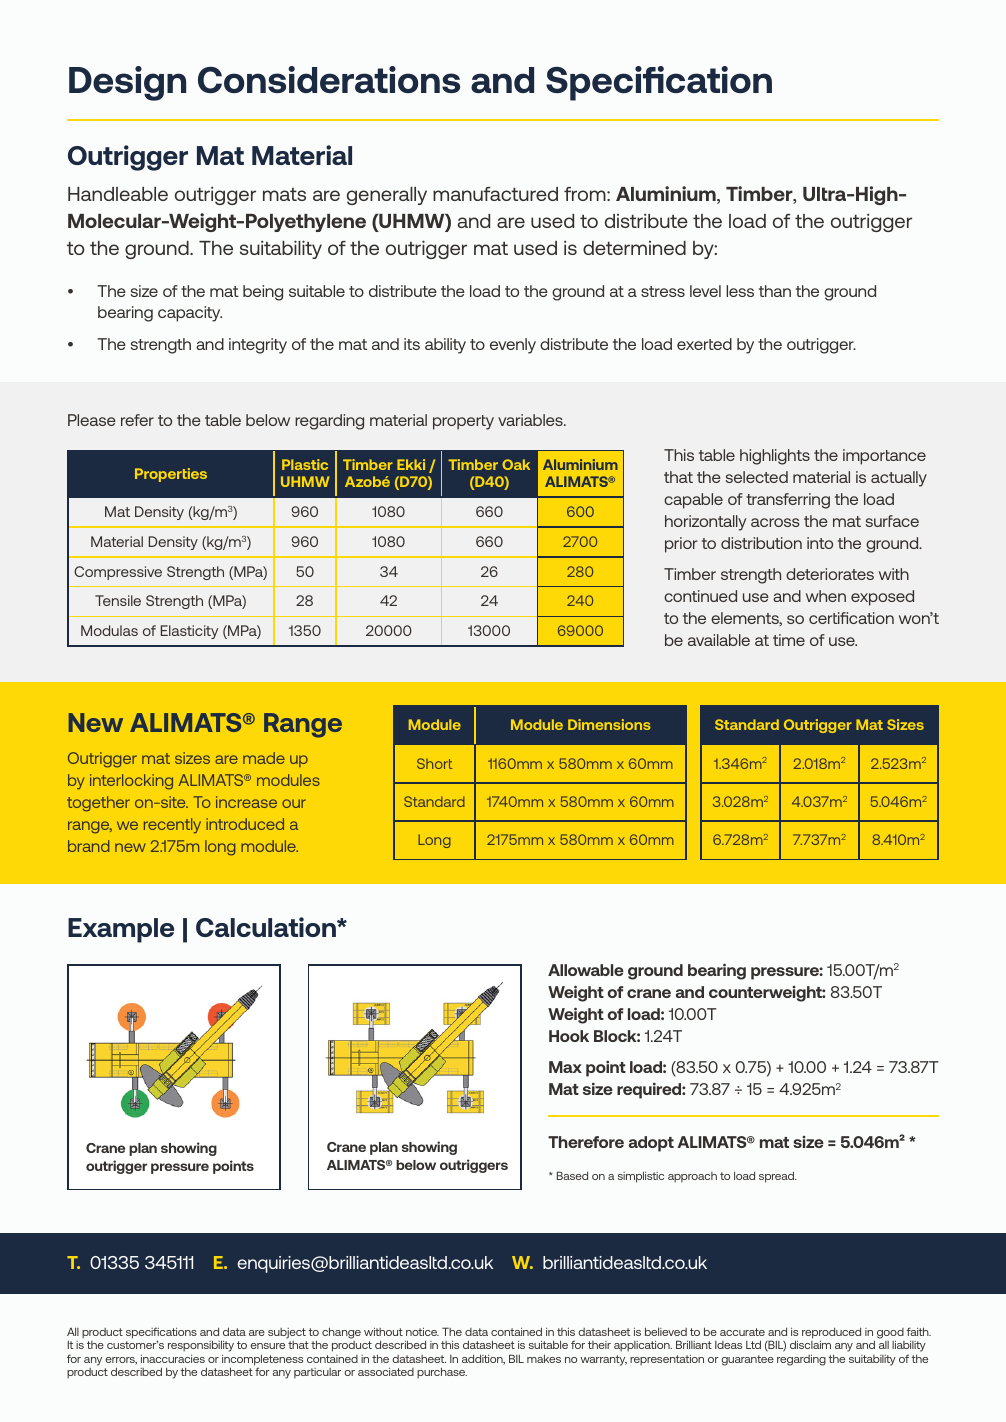  I want to click on responsibility, so click(201, 1346).
